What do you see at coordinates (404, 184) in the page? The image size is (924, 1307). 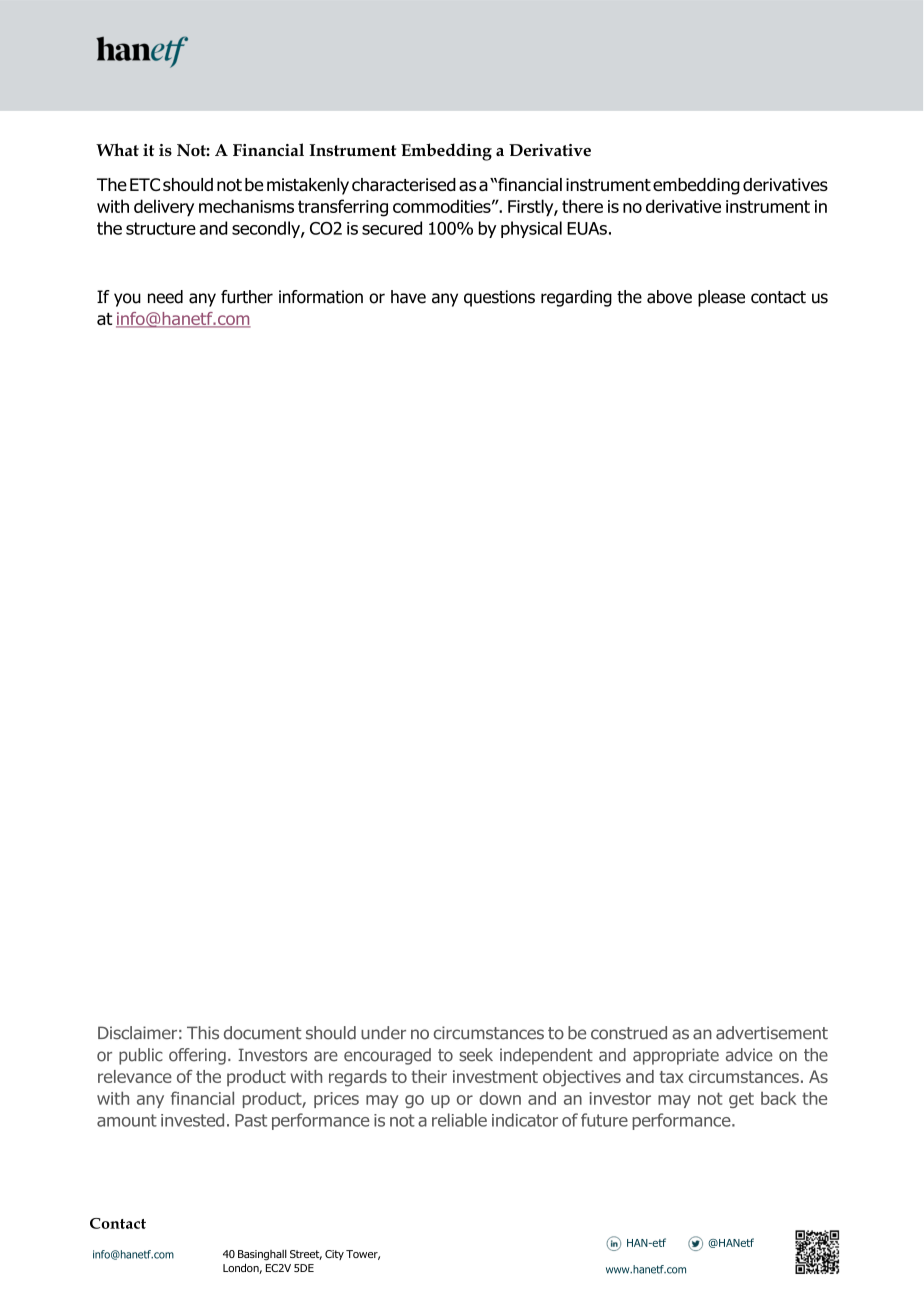 I see `characterised` at bounding box center [404, 184].
